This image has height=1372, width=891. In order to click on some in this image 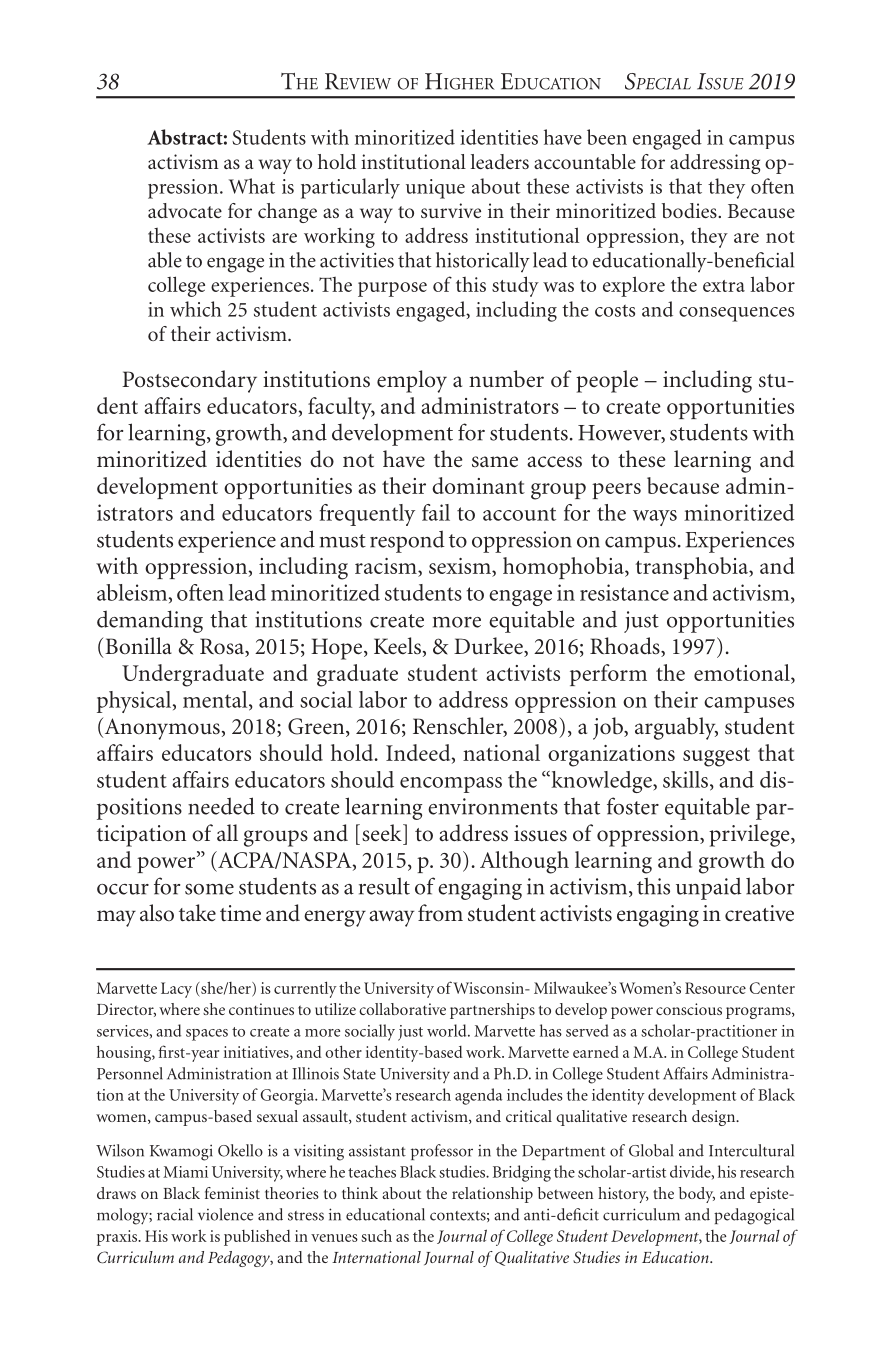, I will do `click(209, 889)`.
